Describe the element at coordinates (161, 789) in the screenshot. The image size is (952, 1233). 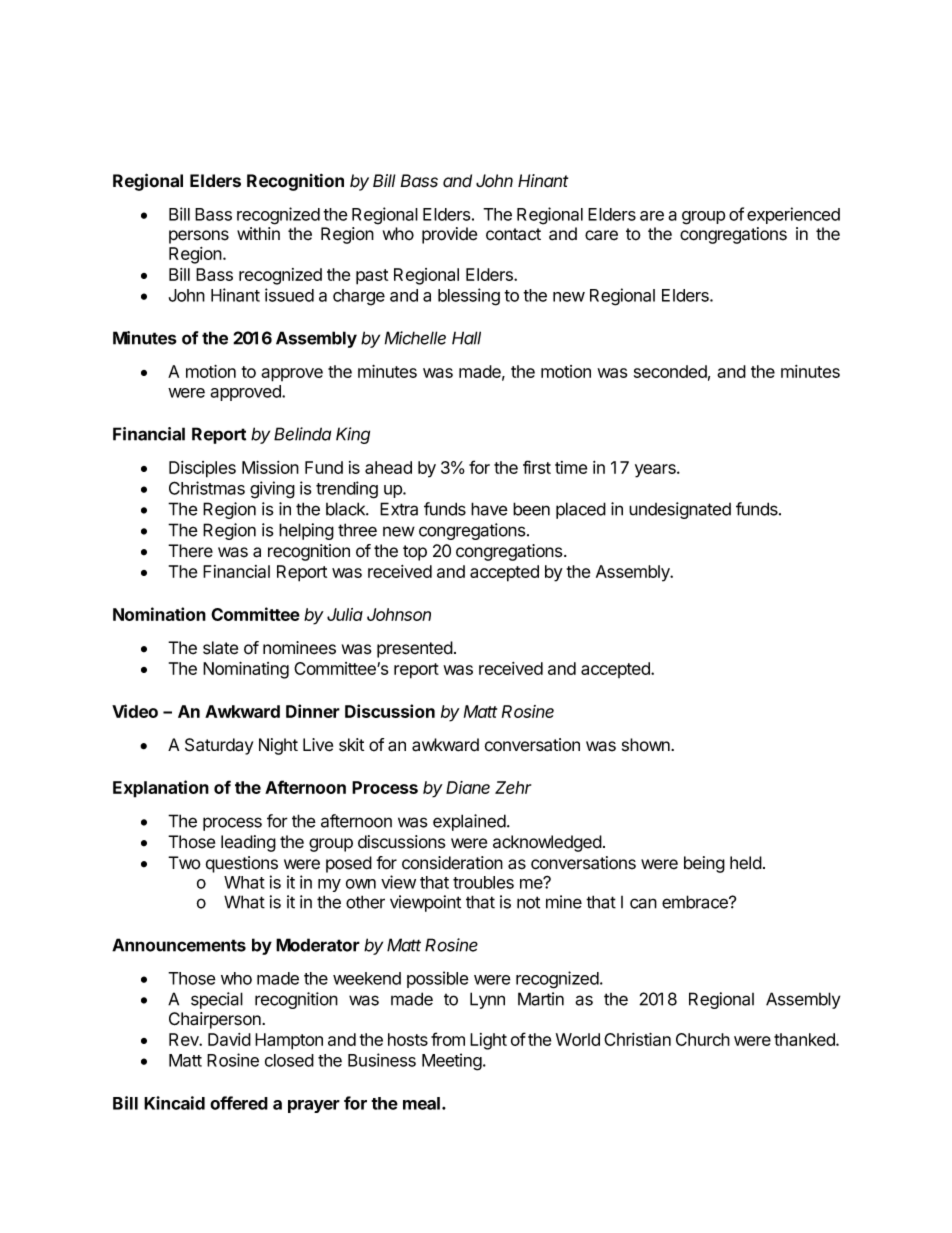
I see `Explanation` at that location.
